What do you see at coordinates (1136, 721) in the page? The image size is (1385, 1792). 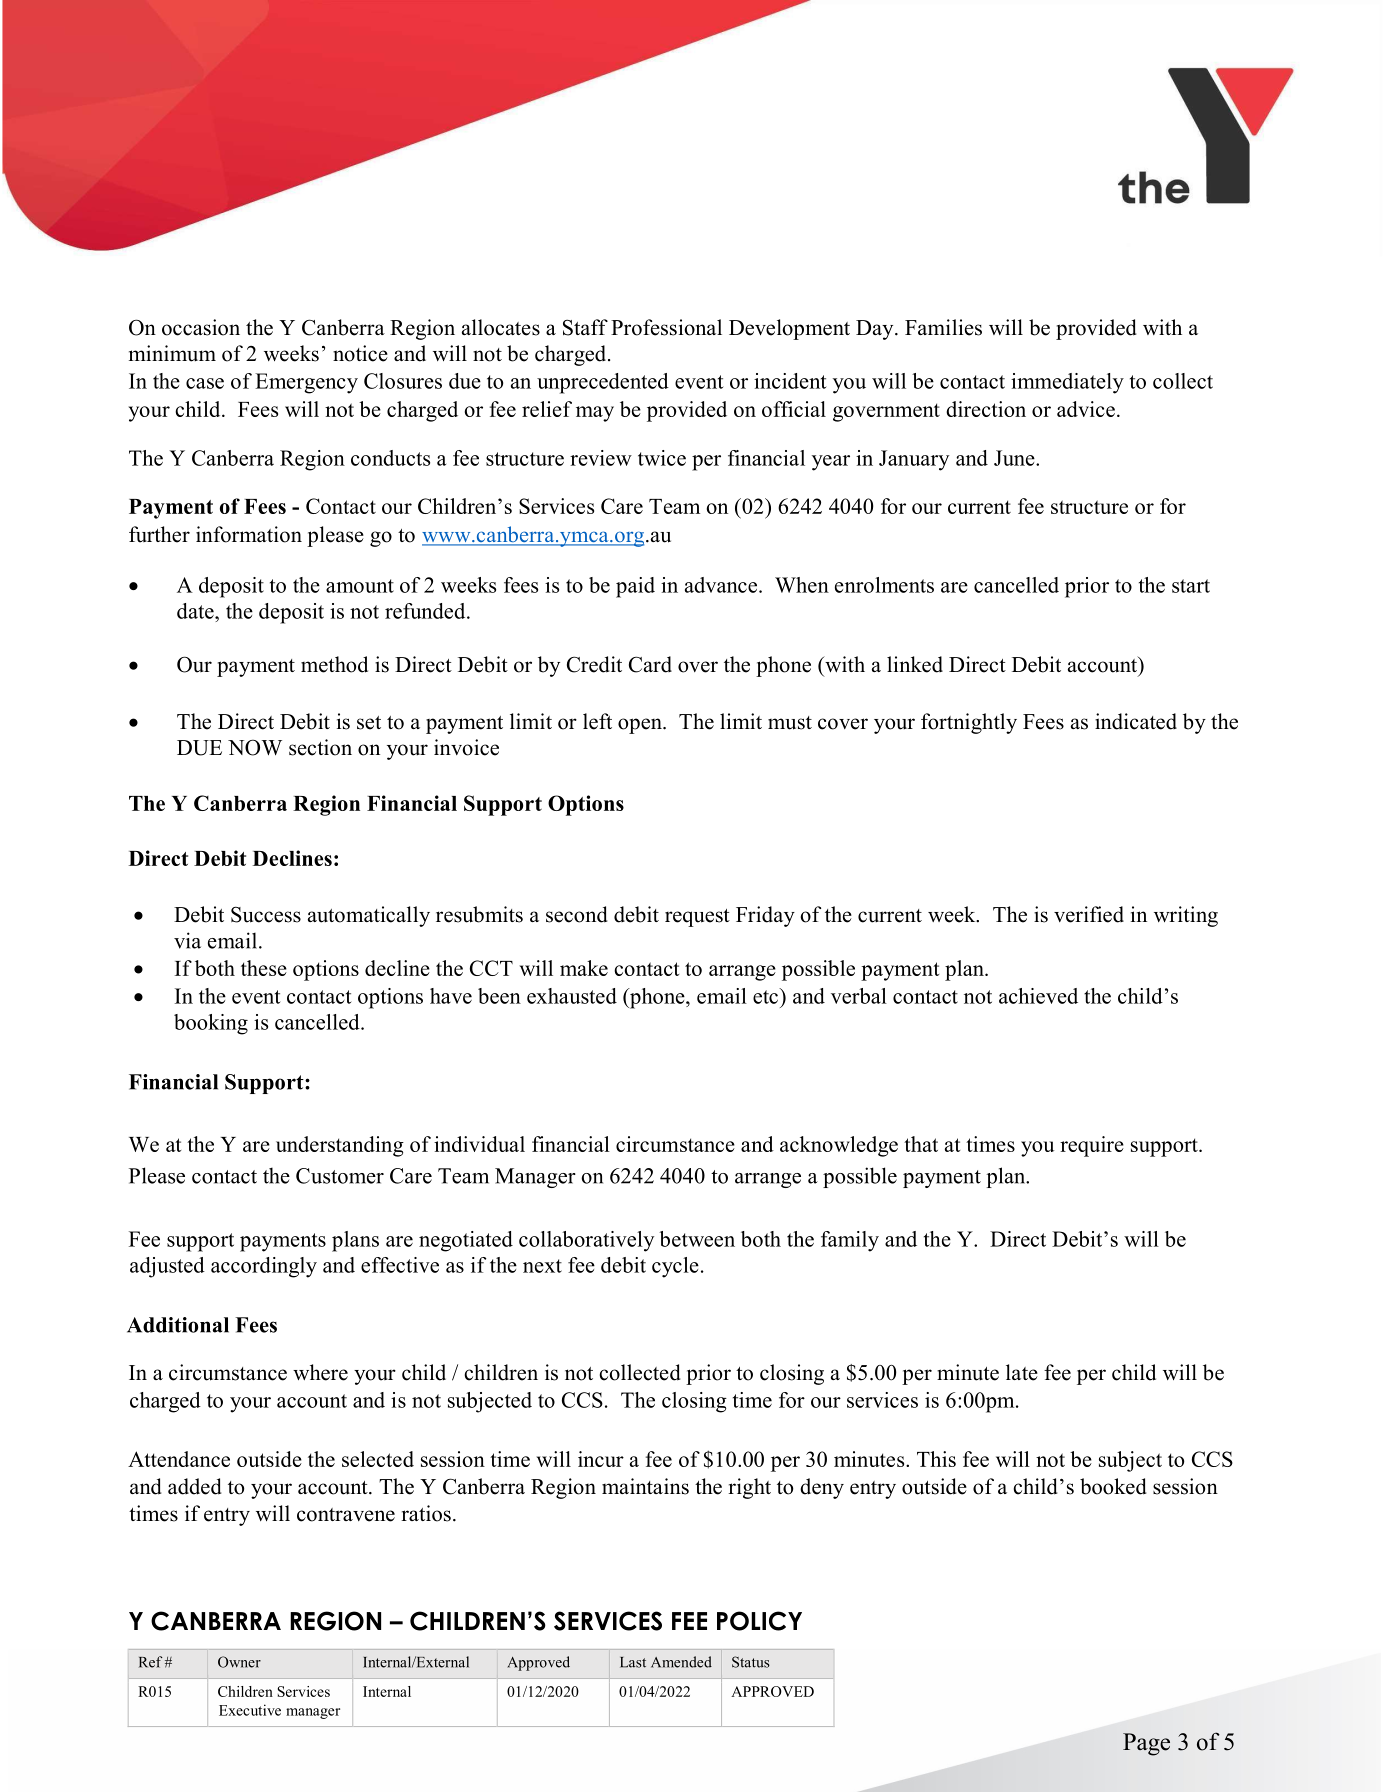 I see `indicated` at bounding box center [1136, 721].
